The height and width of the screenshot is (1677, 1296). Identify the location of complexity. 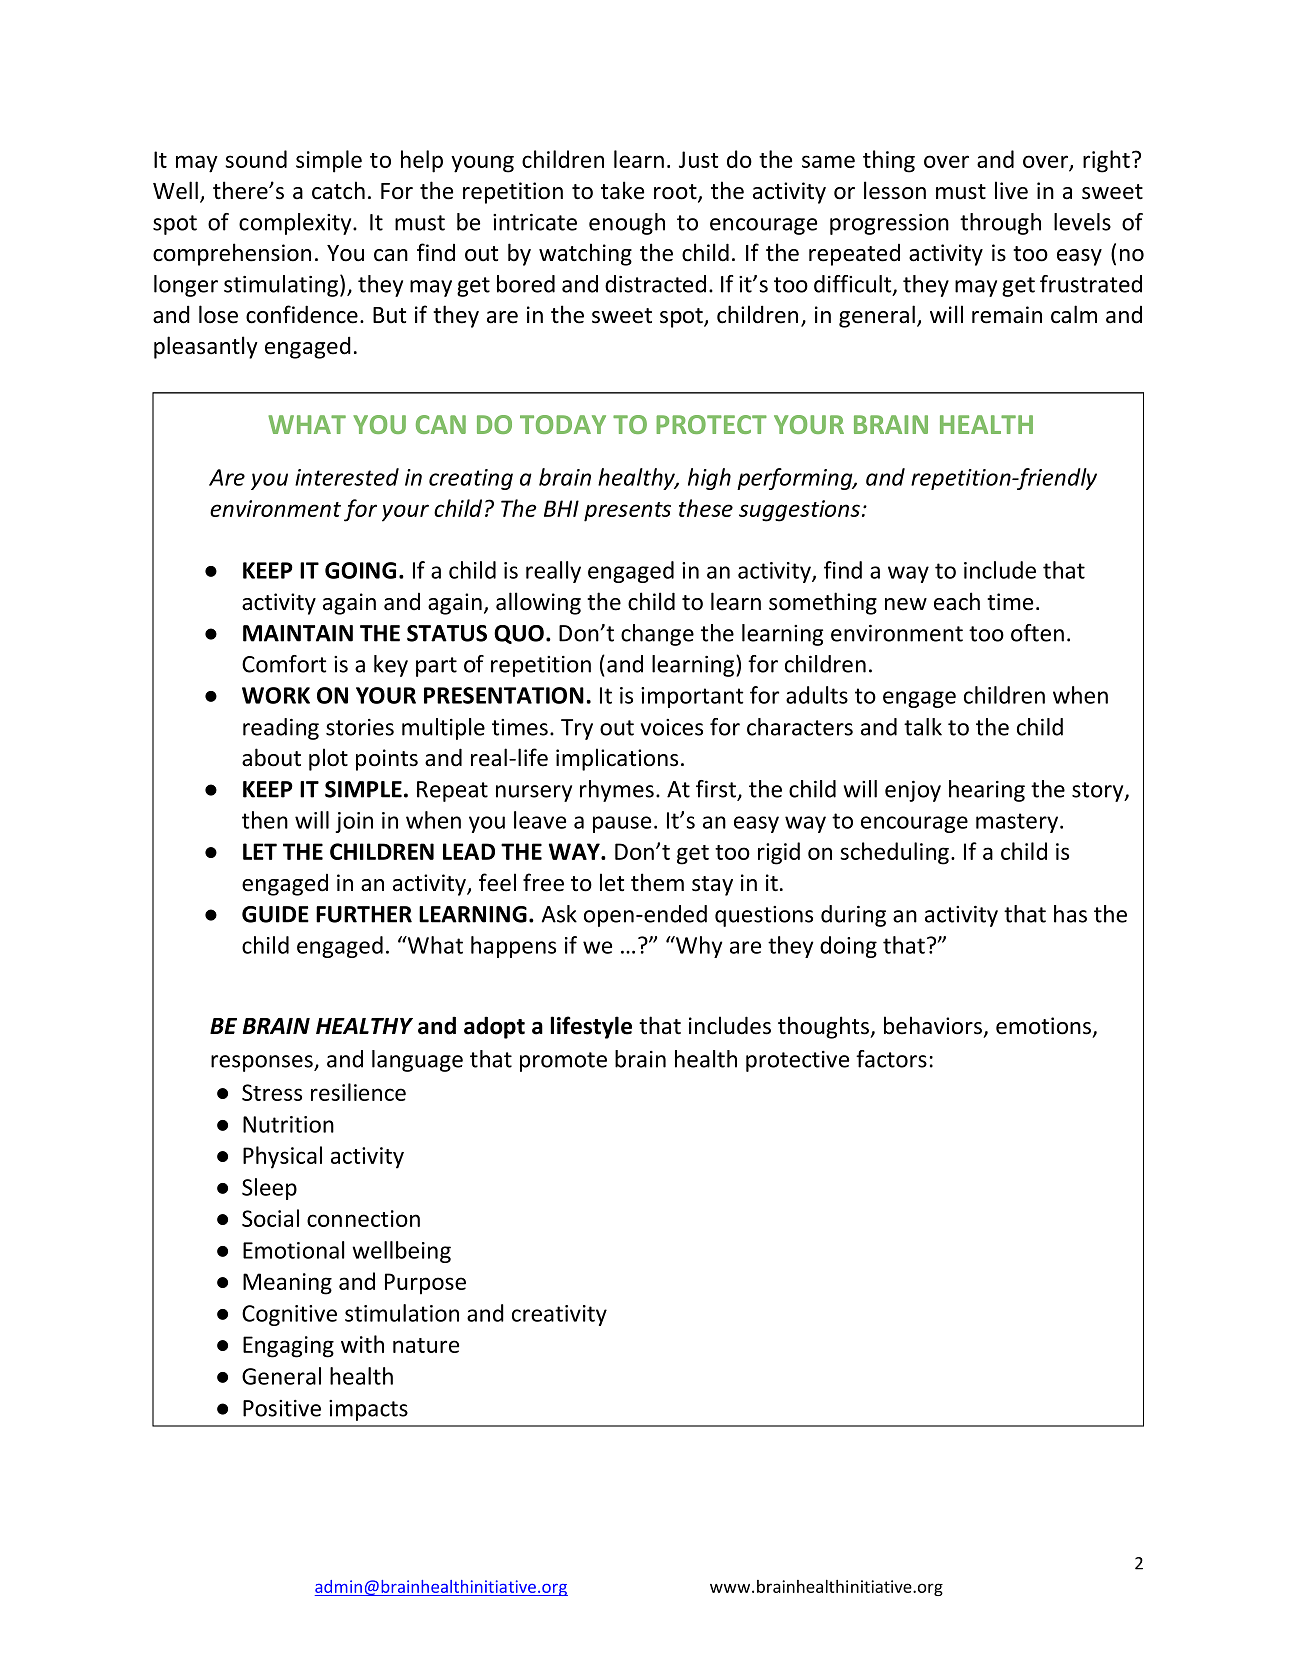
(296, 224).
